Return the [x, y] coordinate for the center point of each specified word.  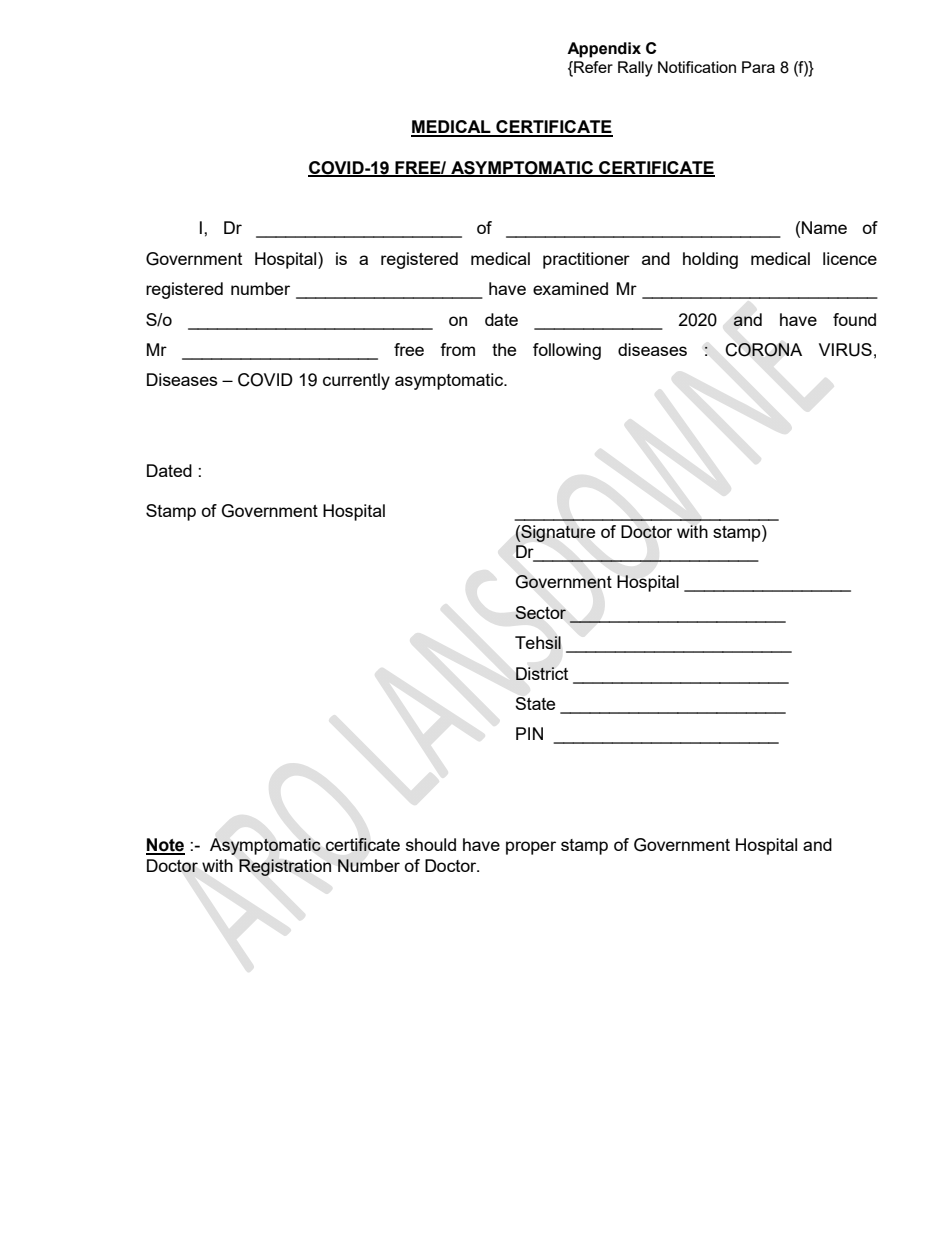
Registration [285, 867]
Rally [635, 69]
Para [758, 67]
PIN [529, 733]
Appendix [604, 50]
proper [531, 848]
